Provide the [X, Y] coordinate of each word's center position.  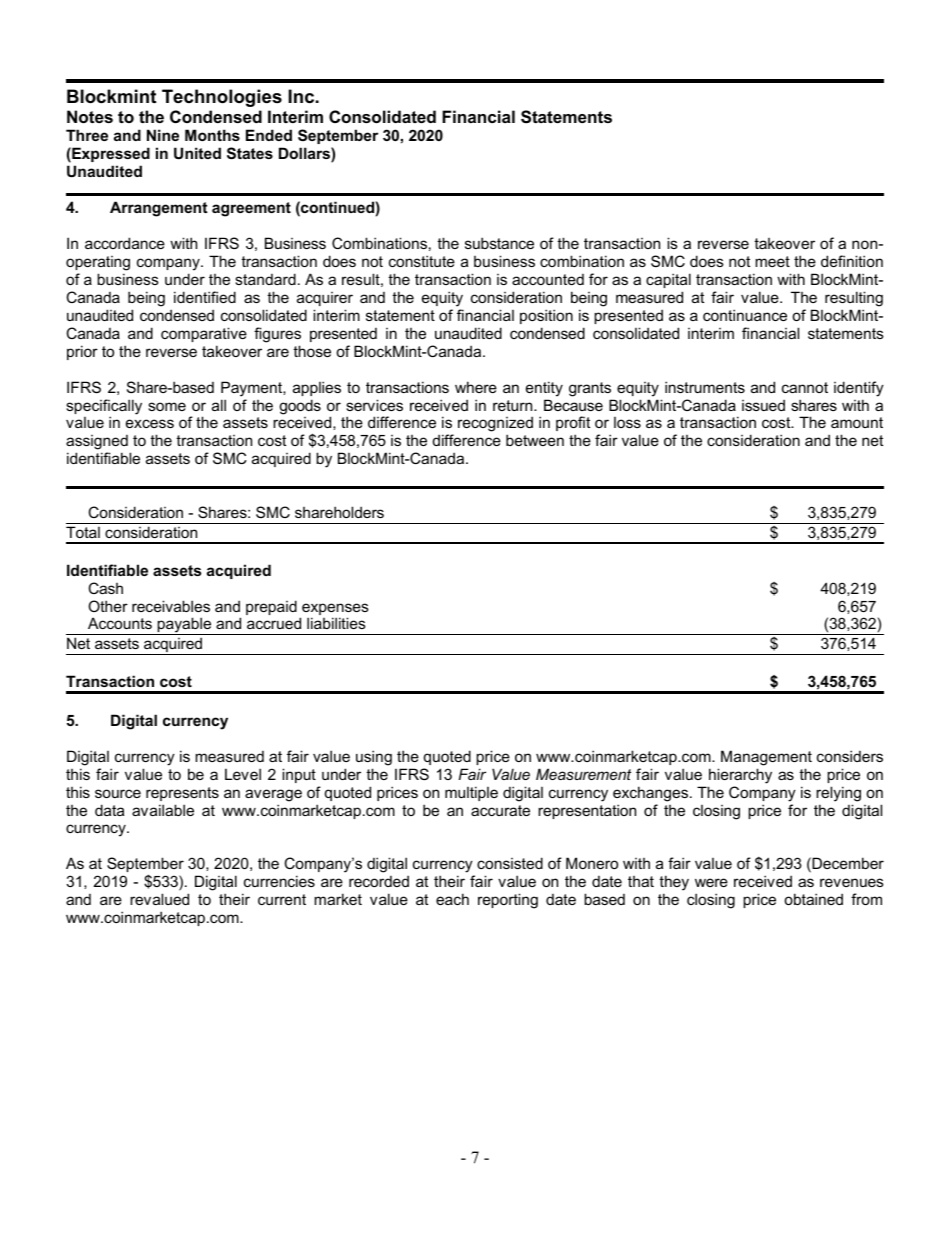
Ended [269, 135]
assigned [97, 444]
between [535, 440]
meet [772, 261]
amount [857, 422]
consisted [510, 863]
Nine [163, 135]
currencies [279, 881]
